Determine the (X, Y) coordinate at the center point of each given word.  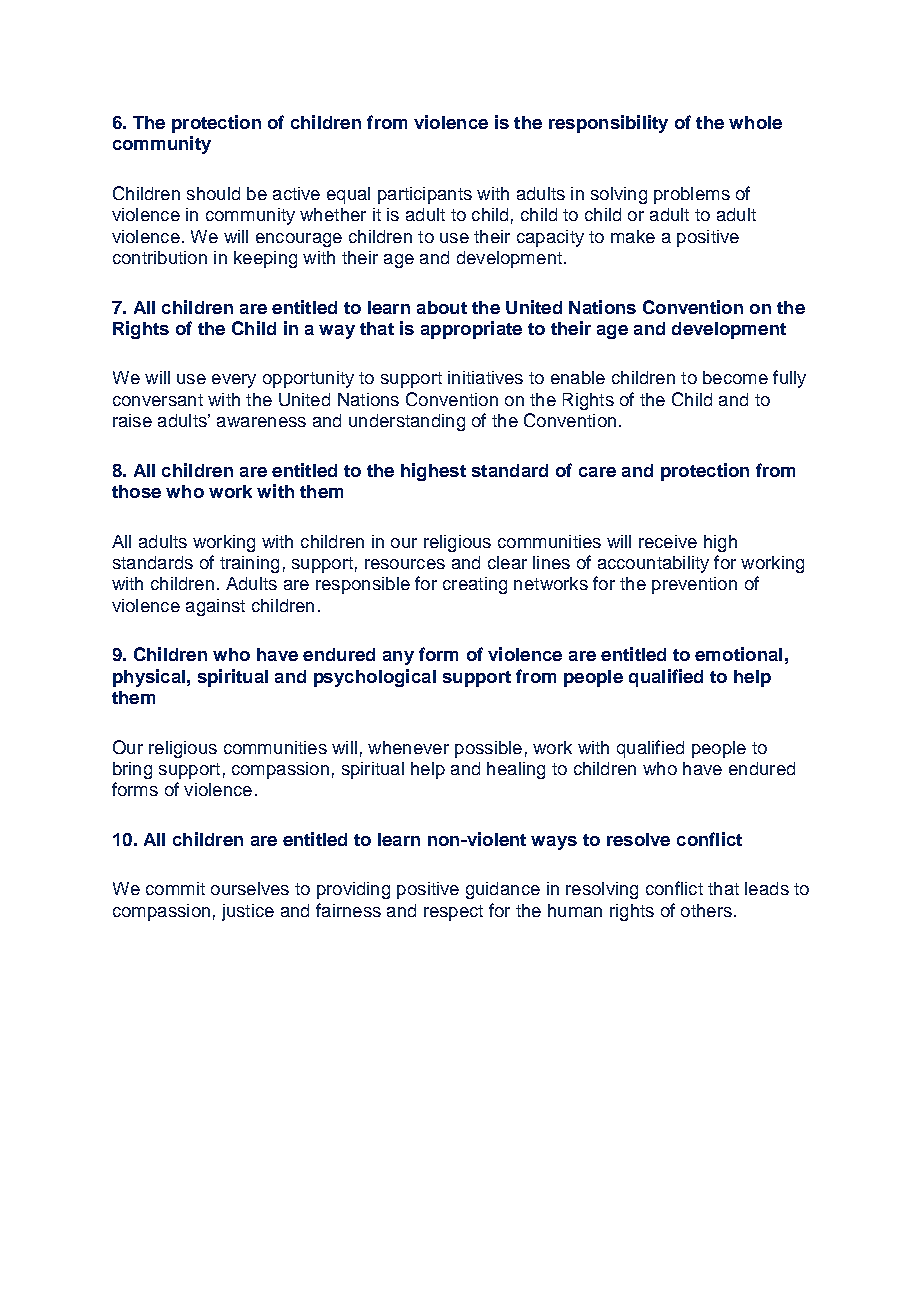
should (213, 193)
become (735, 377)
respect (453, 913)
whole (755, 122)
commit (175, 888)
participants (425, 195)
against (215, 607)
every (234, 381)
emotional (738, 654)
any (398, 658)
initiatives (485, 377)
